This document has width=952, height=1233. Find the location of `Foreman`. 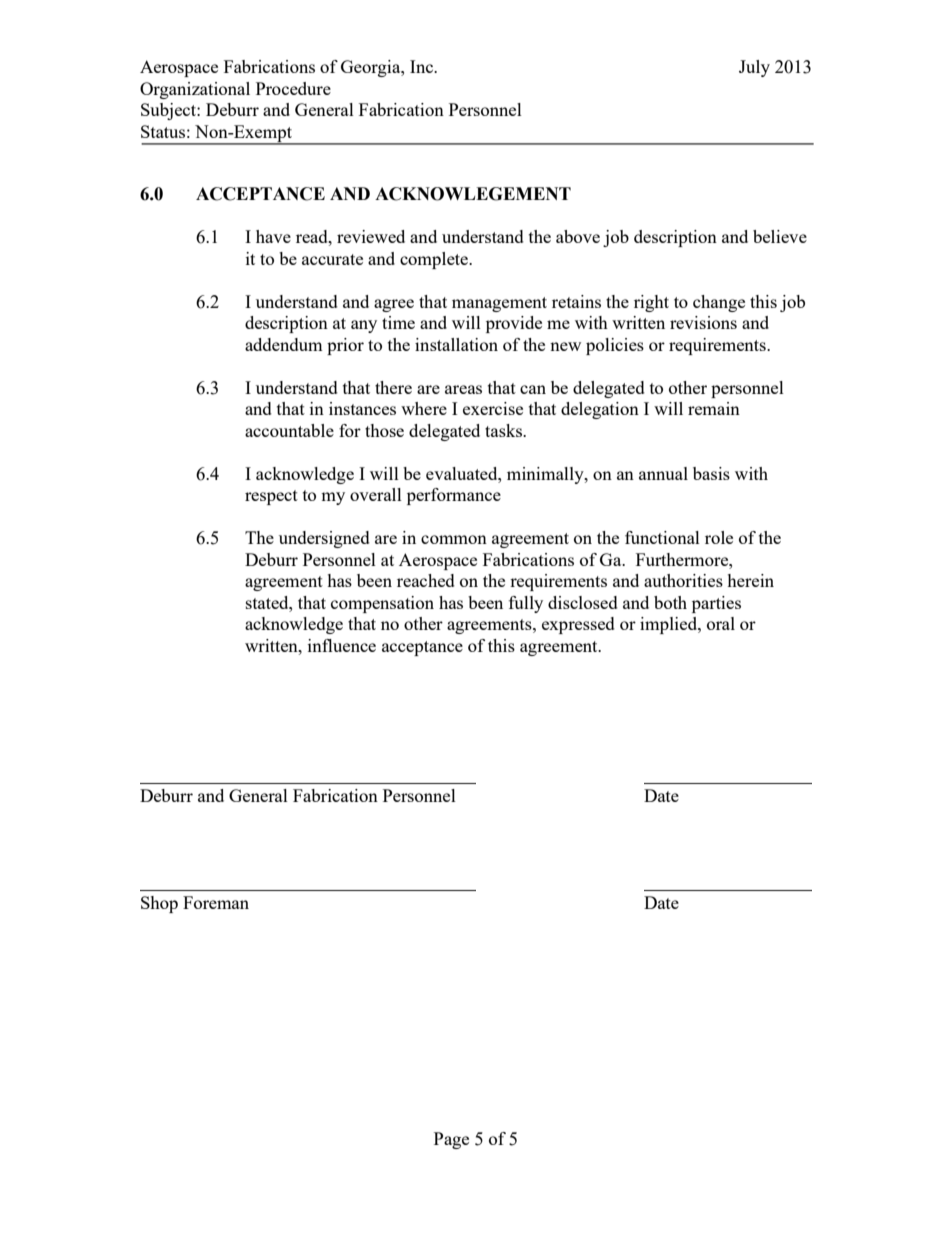

Foreman is located at coordinates (216, 902).
